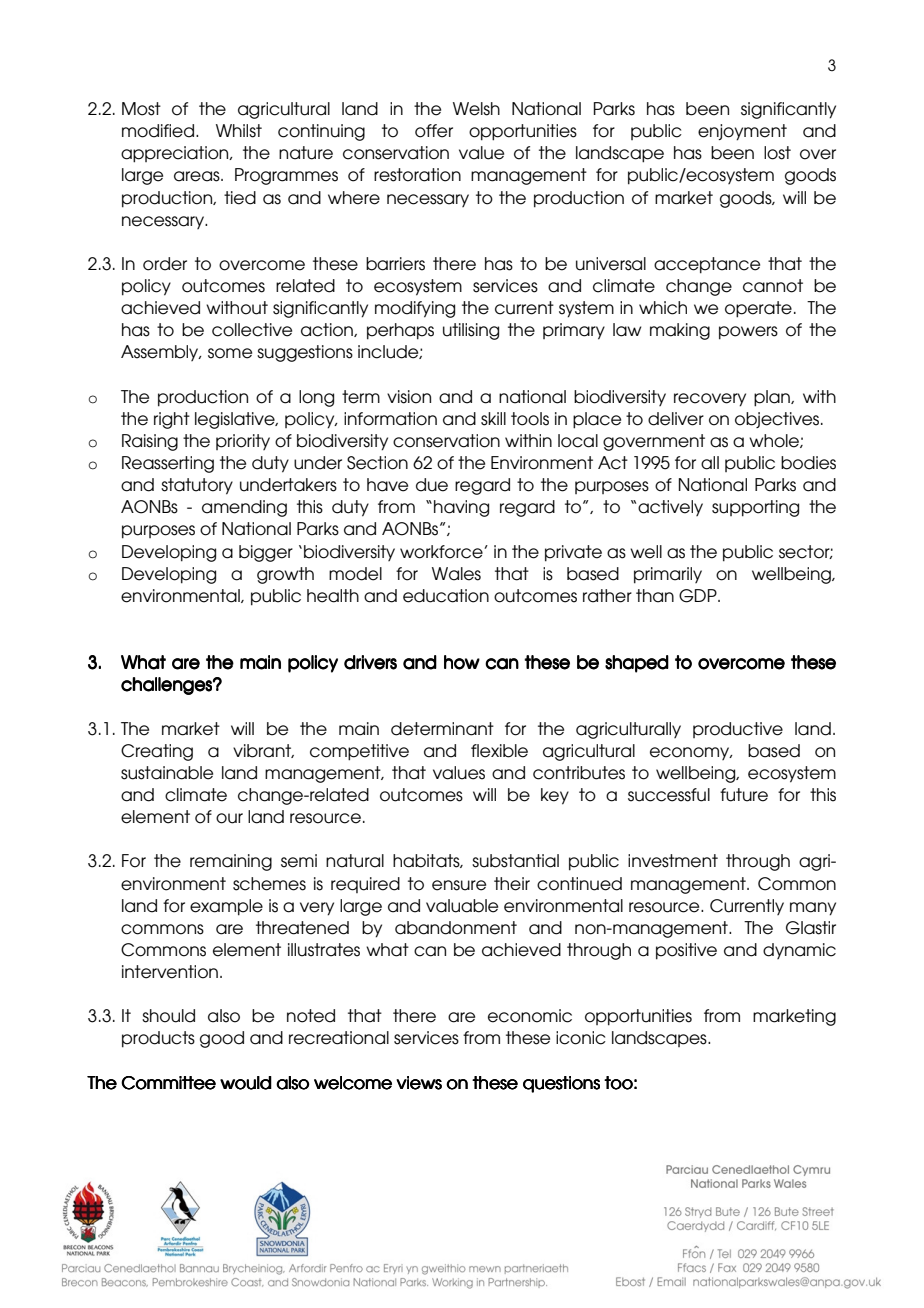 The width and height of the image is (924, 1308). I want to click on enjoyment, so click(742, 132).
